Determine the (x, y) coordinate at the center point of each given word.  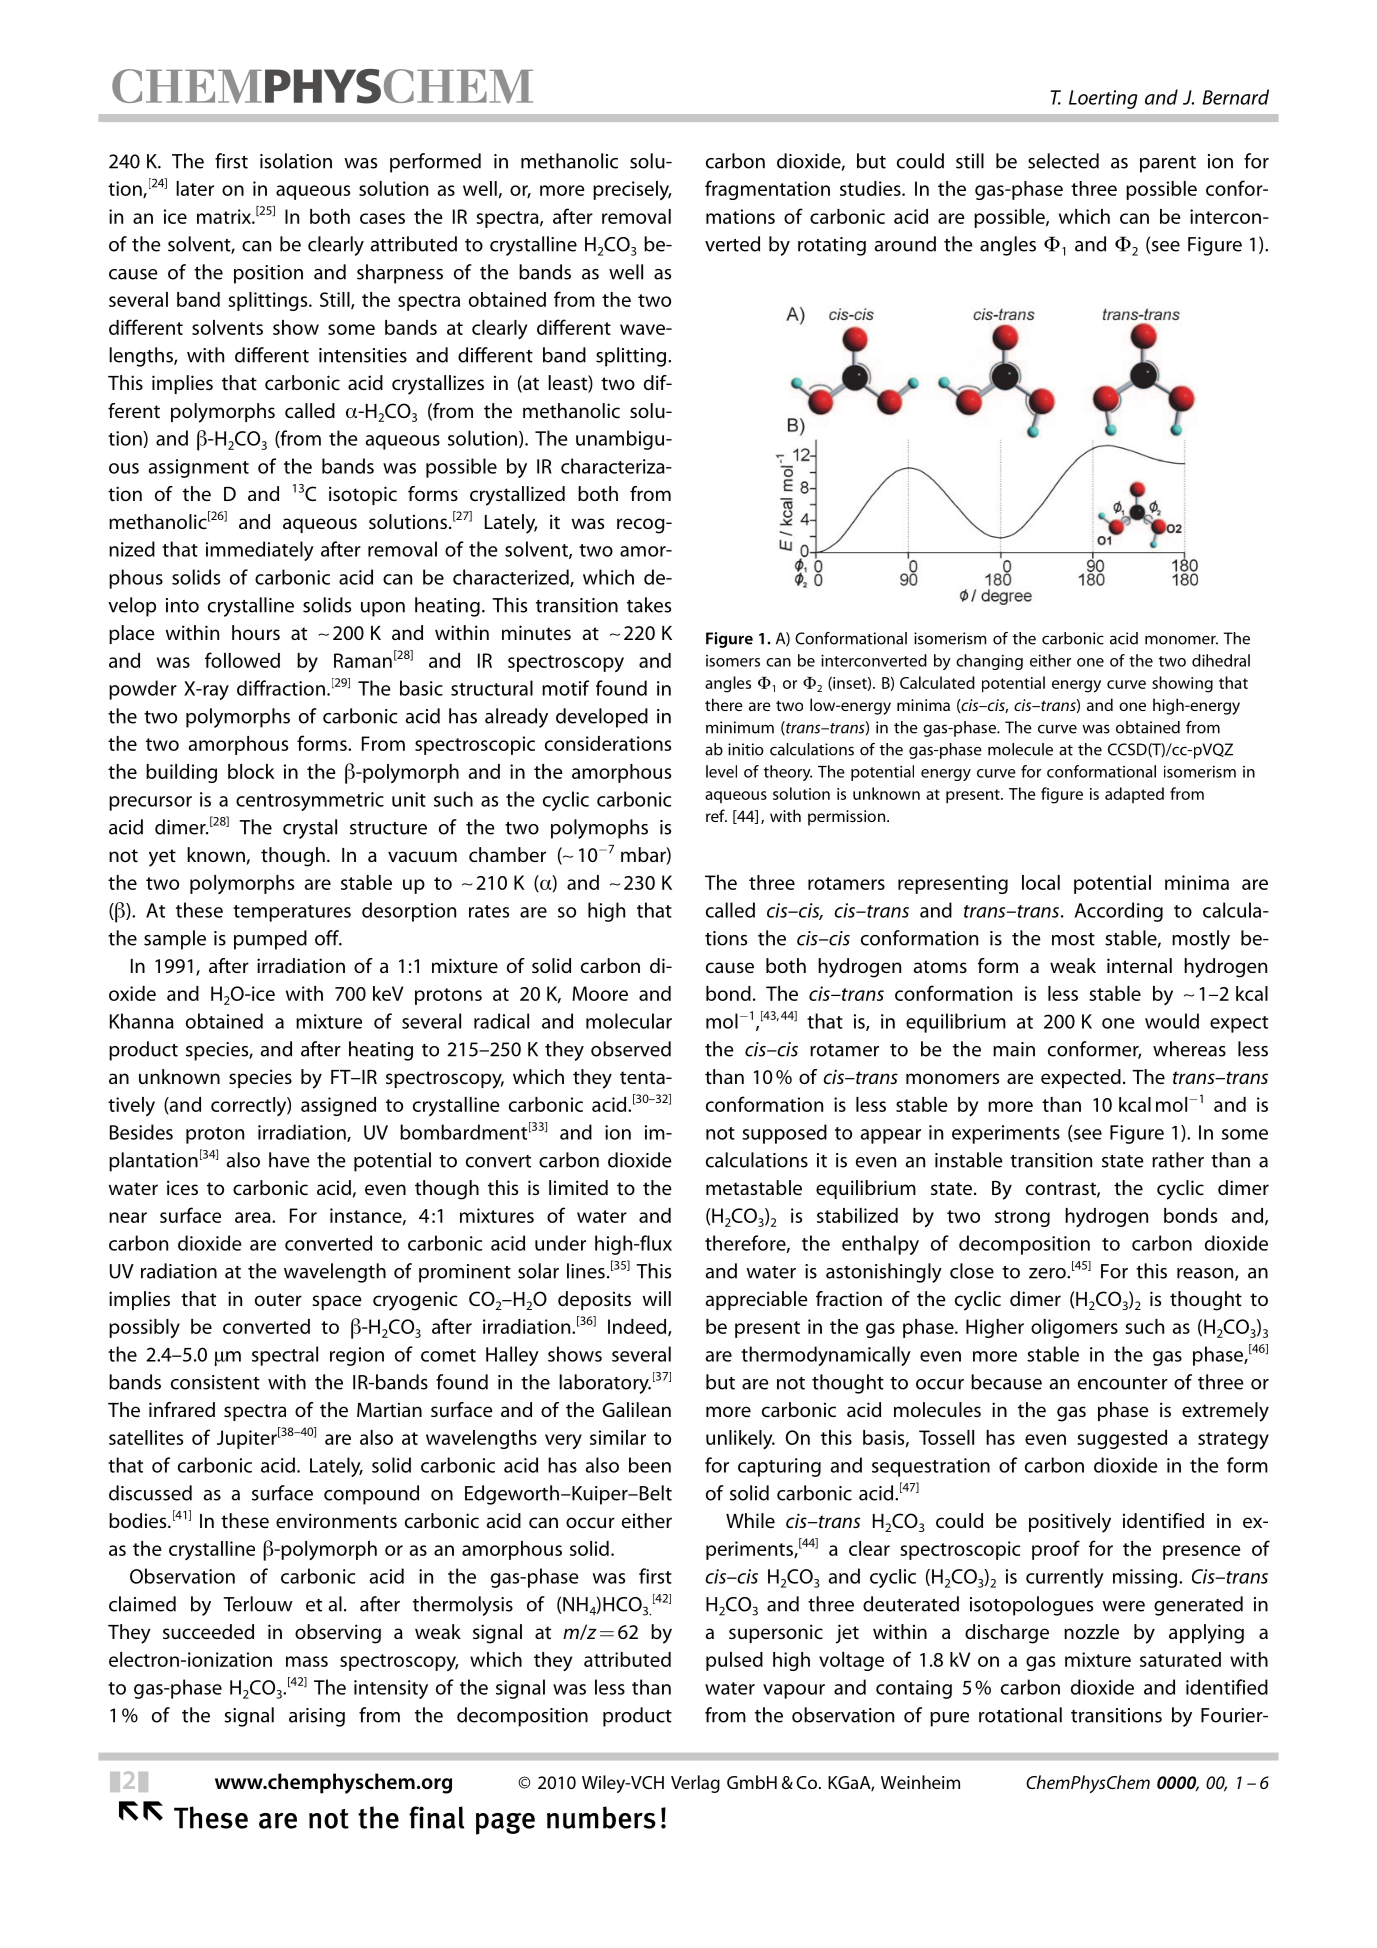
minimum (740, 727)
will (657, 1298)
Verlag (695, 1784)
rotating (832, 246)
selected (1063, 161)
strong (1022, 1218)
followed (242, 660)
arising (317, 1717)
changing (989, 662)
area (254, 1217)
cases (382, 218)
